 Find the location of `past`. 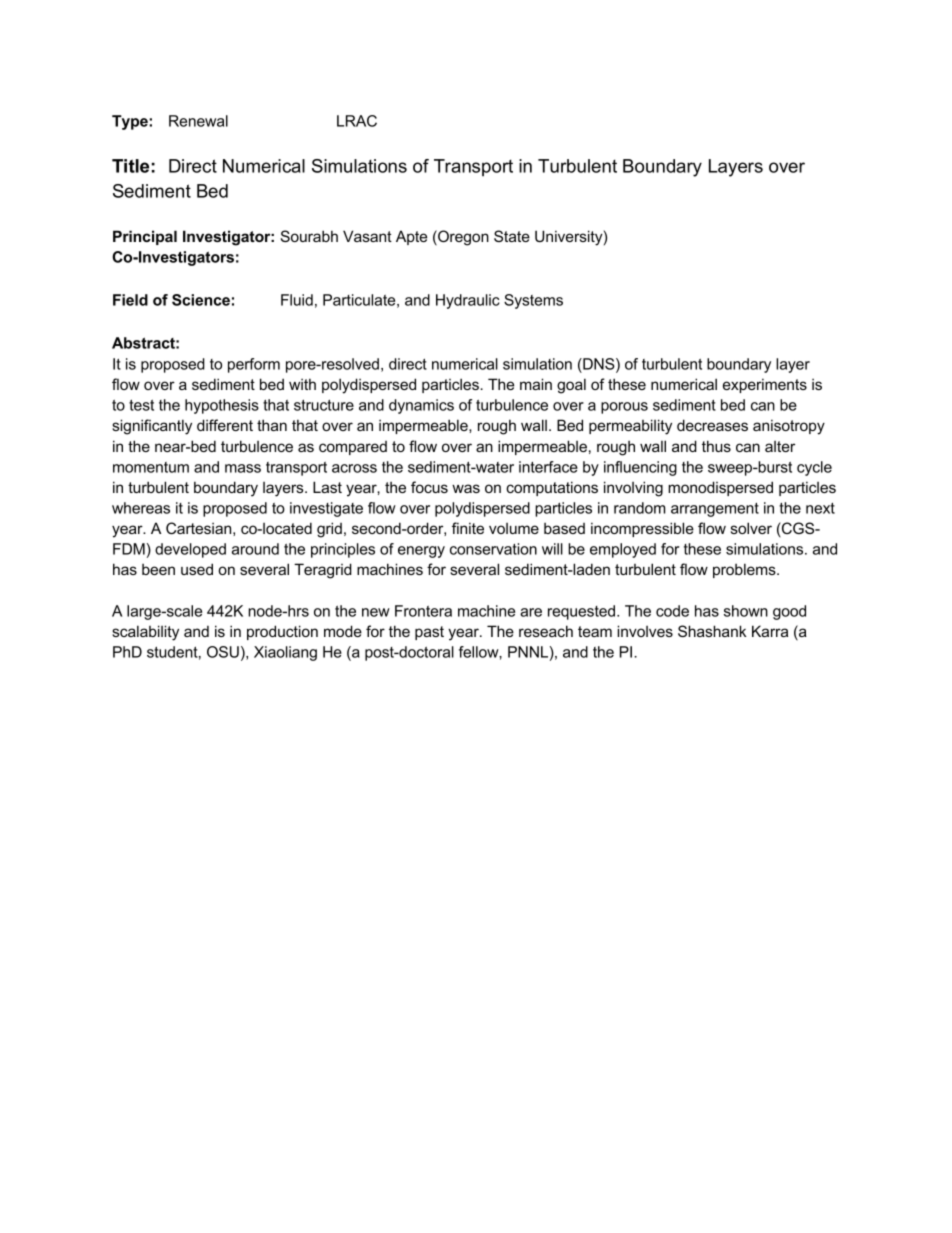

past is located at coordinates (429, 633).
